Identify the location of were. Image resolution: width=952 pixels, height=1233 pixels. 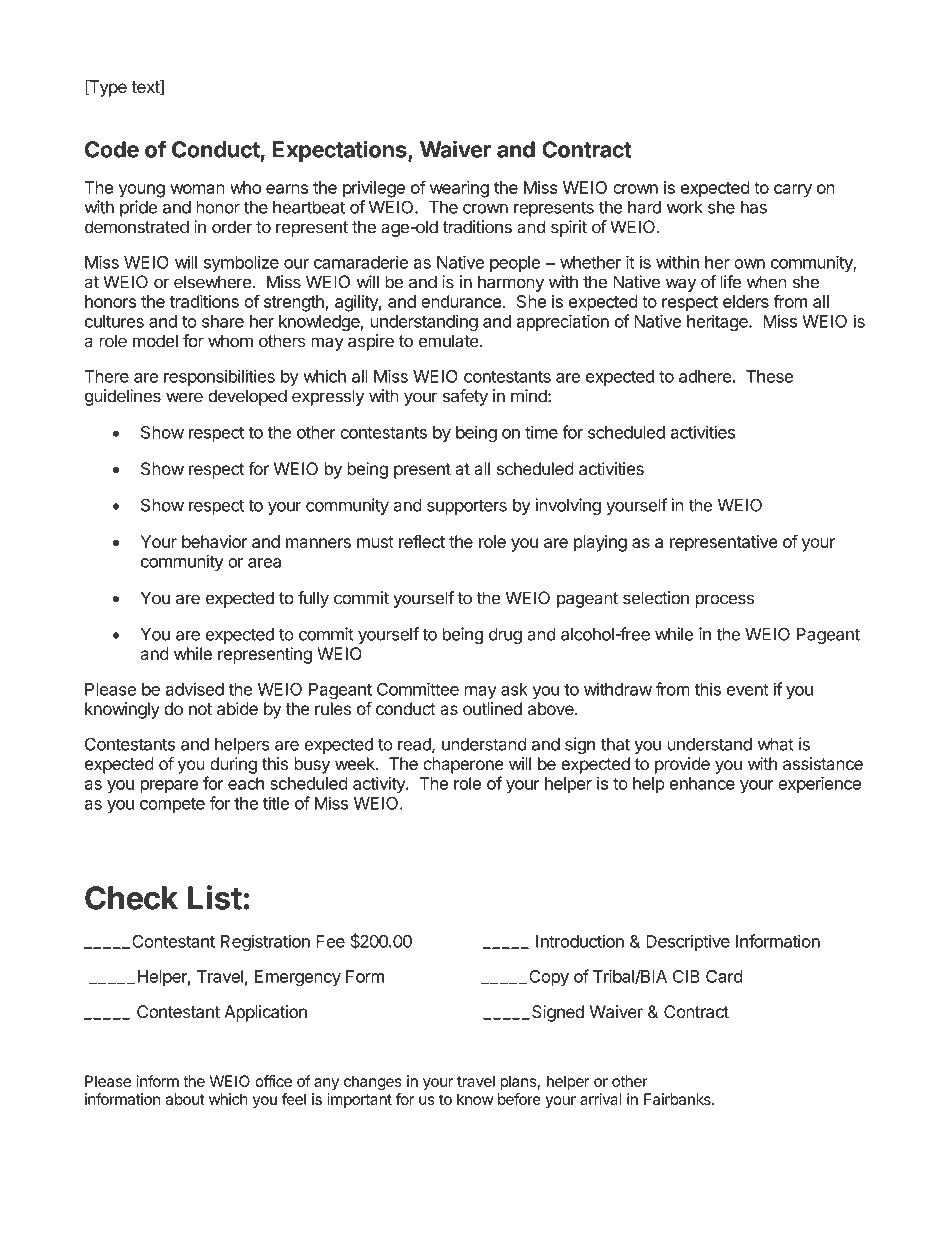
(184, 397).
